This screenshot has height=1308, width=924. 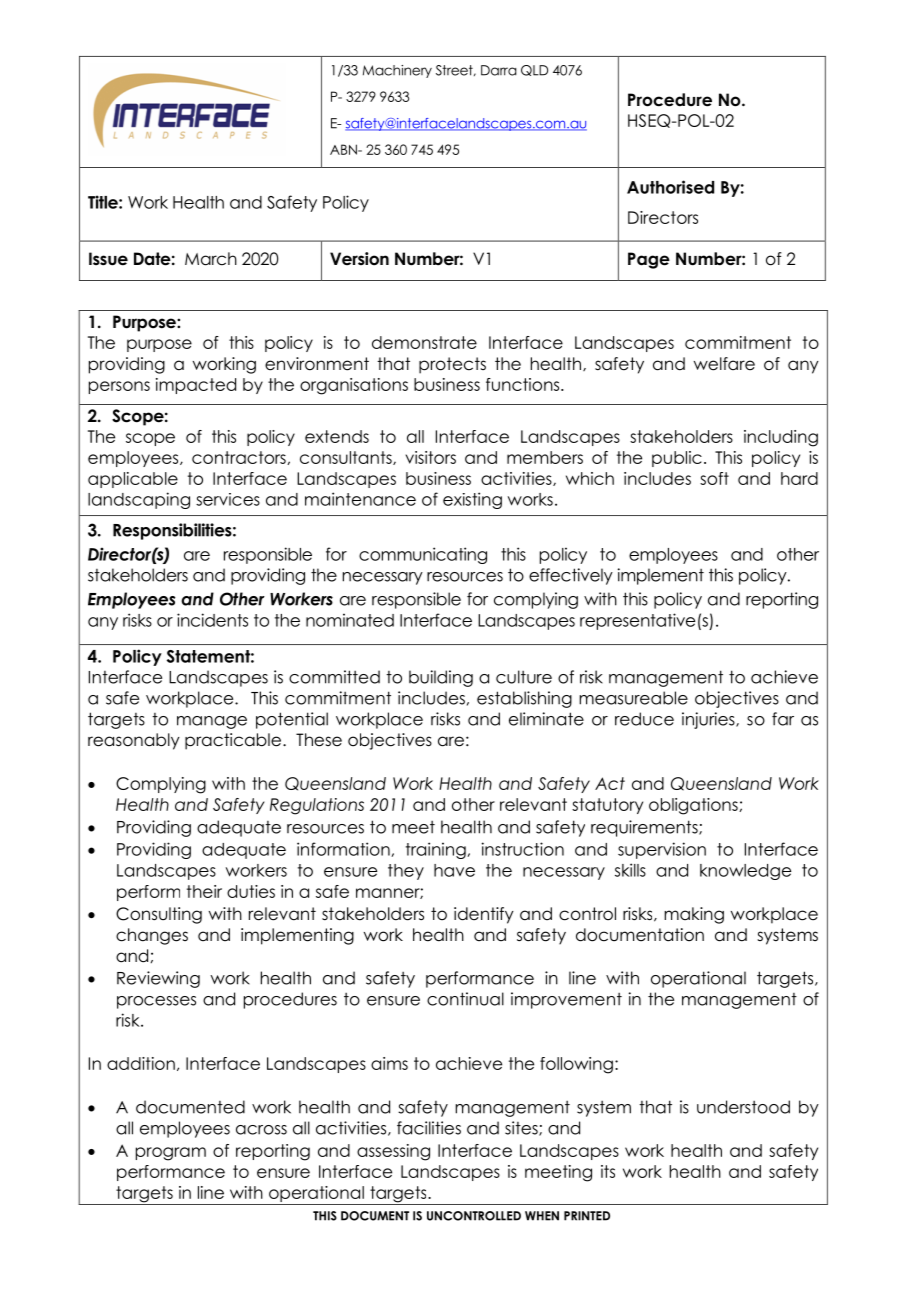 What do you see at coordinates (397, 71) in the screenshot?
I see `Machinery` at bounding box center [397, 71].
